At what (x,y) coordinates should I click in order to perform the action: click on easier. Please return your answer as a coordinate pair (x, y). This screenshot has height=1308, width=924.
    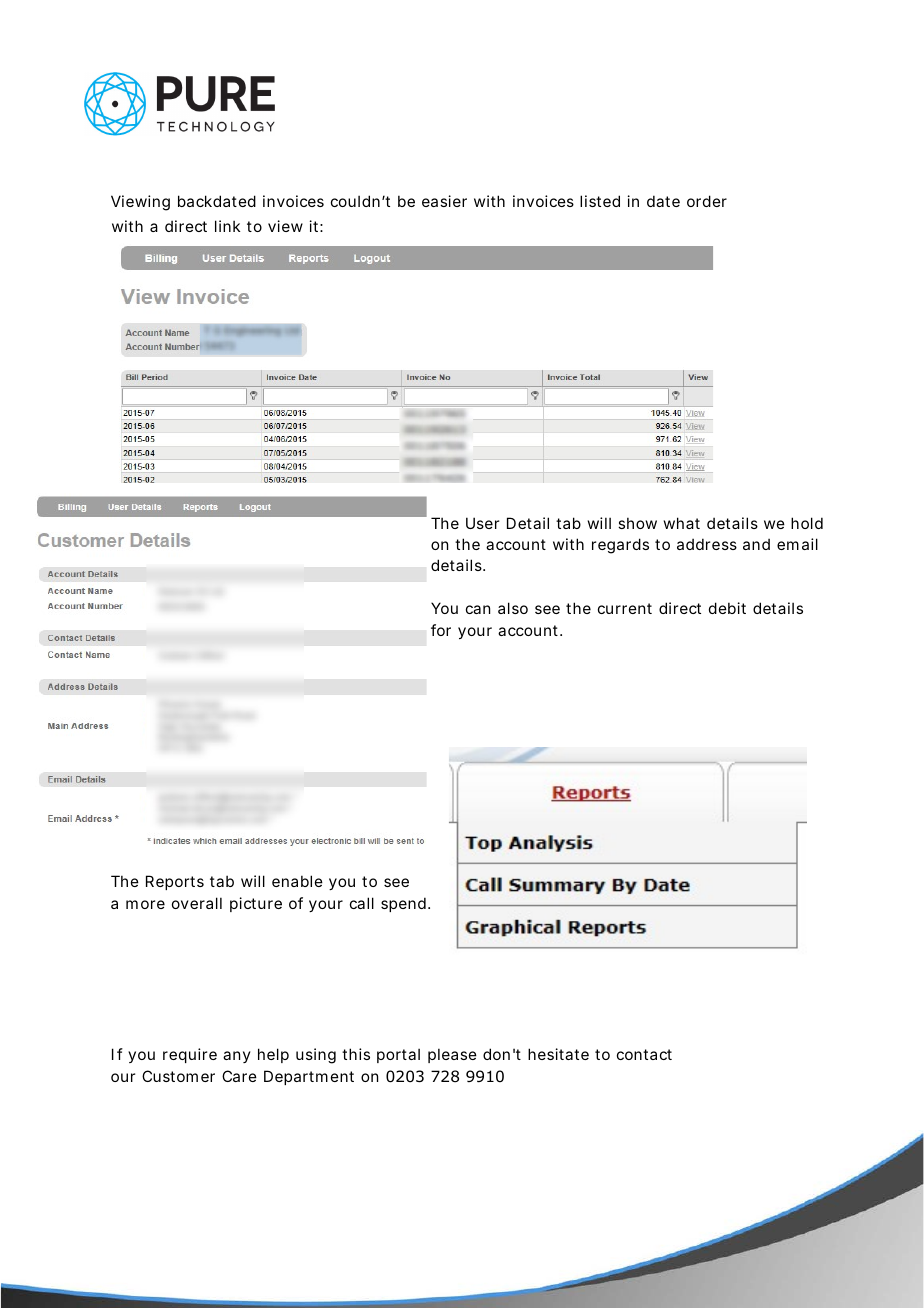
    Looking at the image, I should click on (444, 201).
